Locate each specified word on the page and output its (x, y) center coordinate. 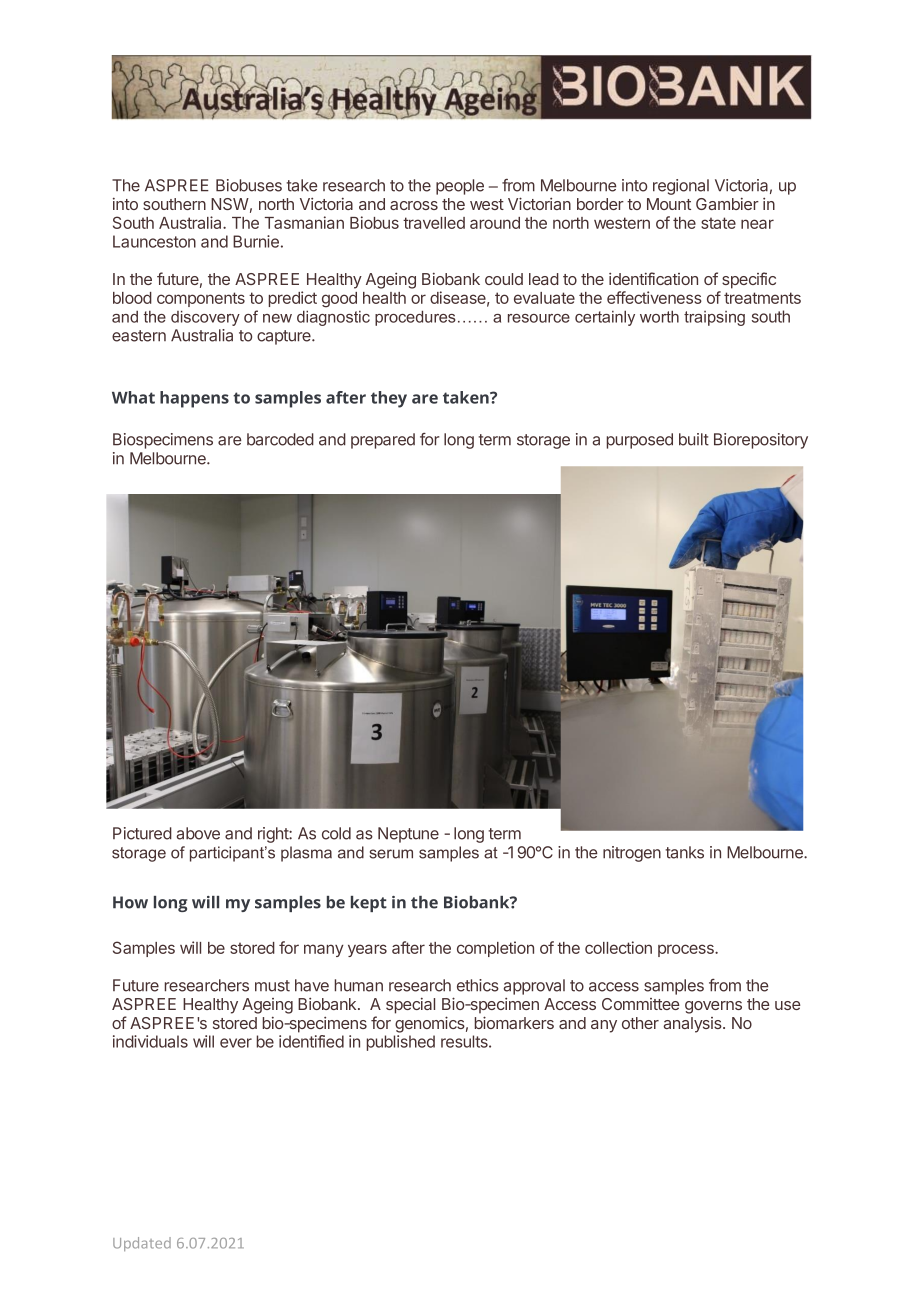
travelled (434, 223)
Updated (142, 1244)
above (198, 833)
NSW (230, 204)
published (401, 1043)
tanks (685, 852)
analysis (693, 1025)
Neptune (408, 835)
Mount (669, 204)
